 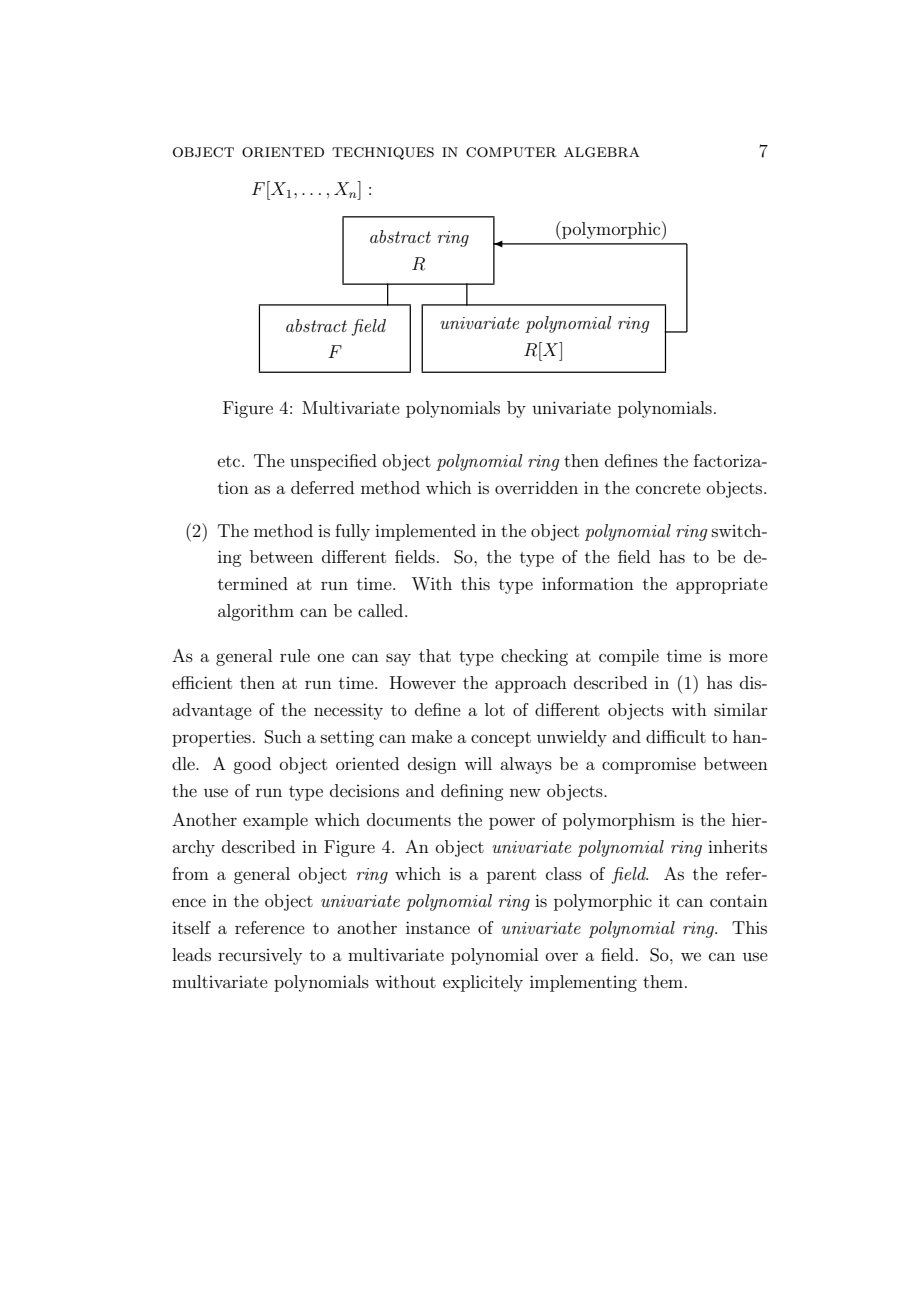 I want to click on recursively, so click(x=260, y=956).
